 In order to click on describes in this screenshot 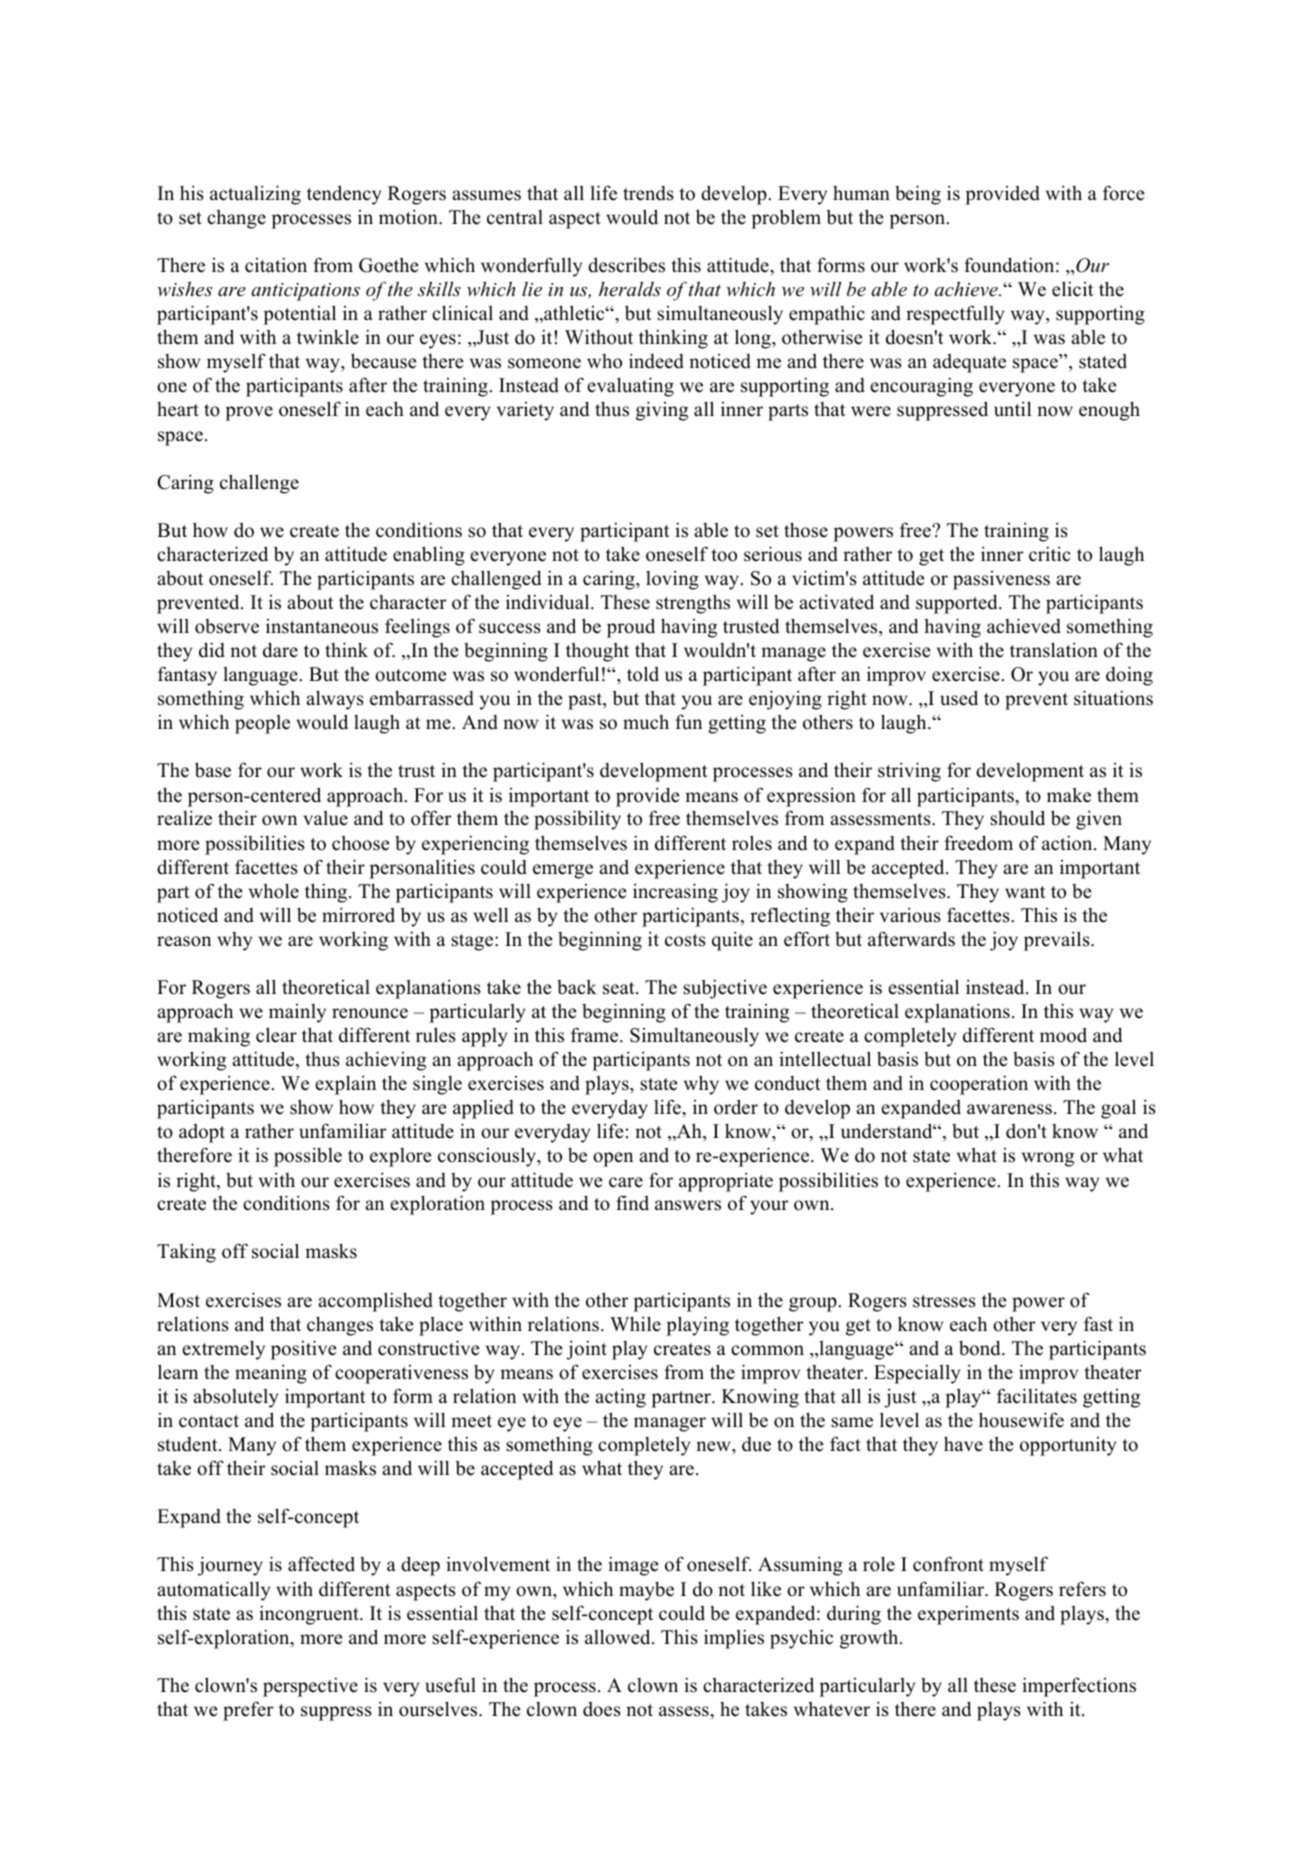, I will do `click(626, 265)`.
